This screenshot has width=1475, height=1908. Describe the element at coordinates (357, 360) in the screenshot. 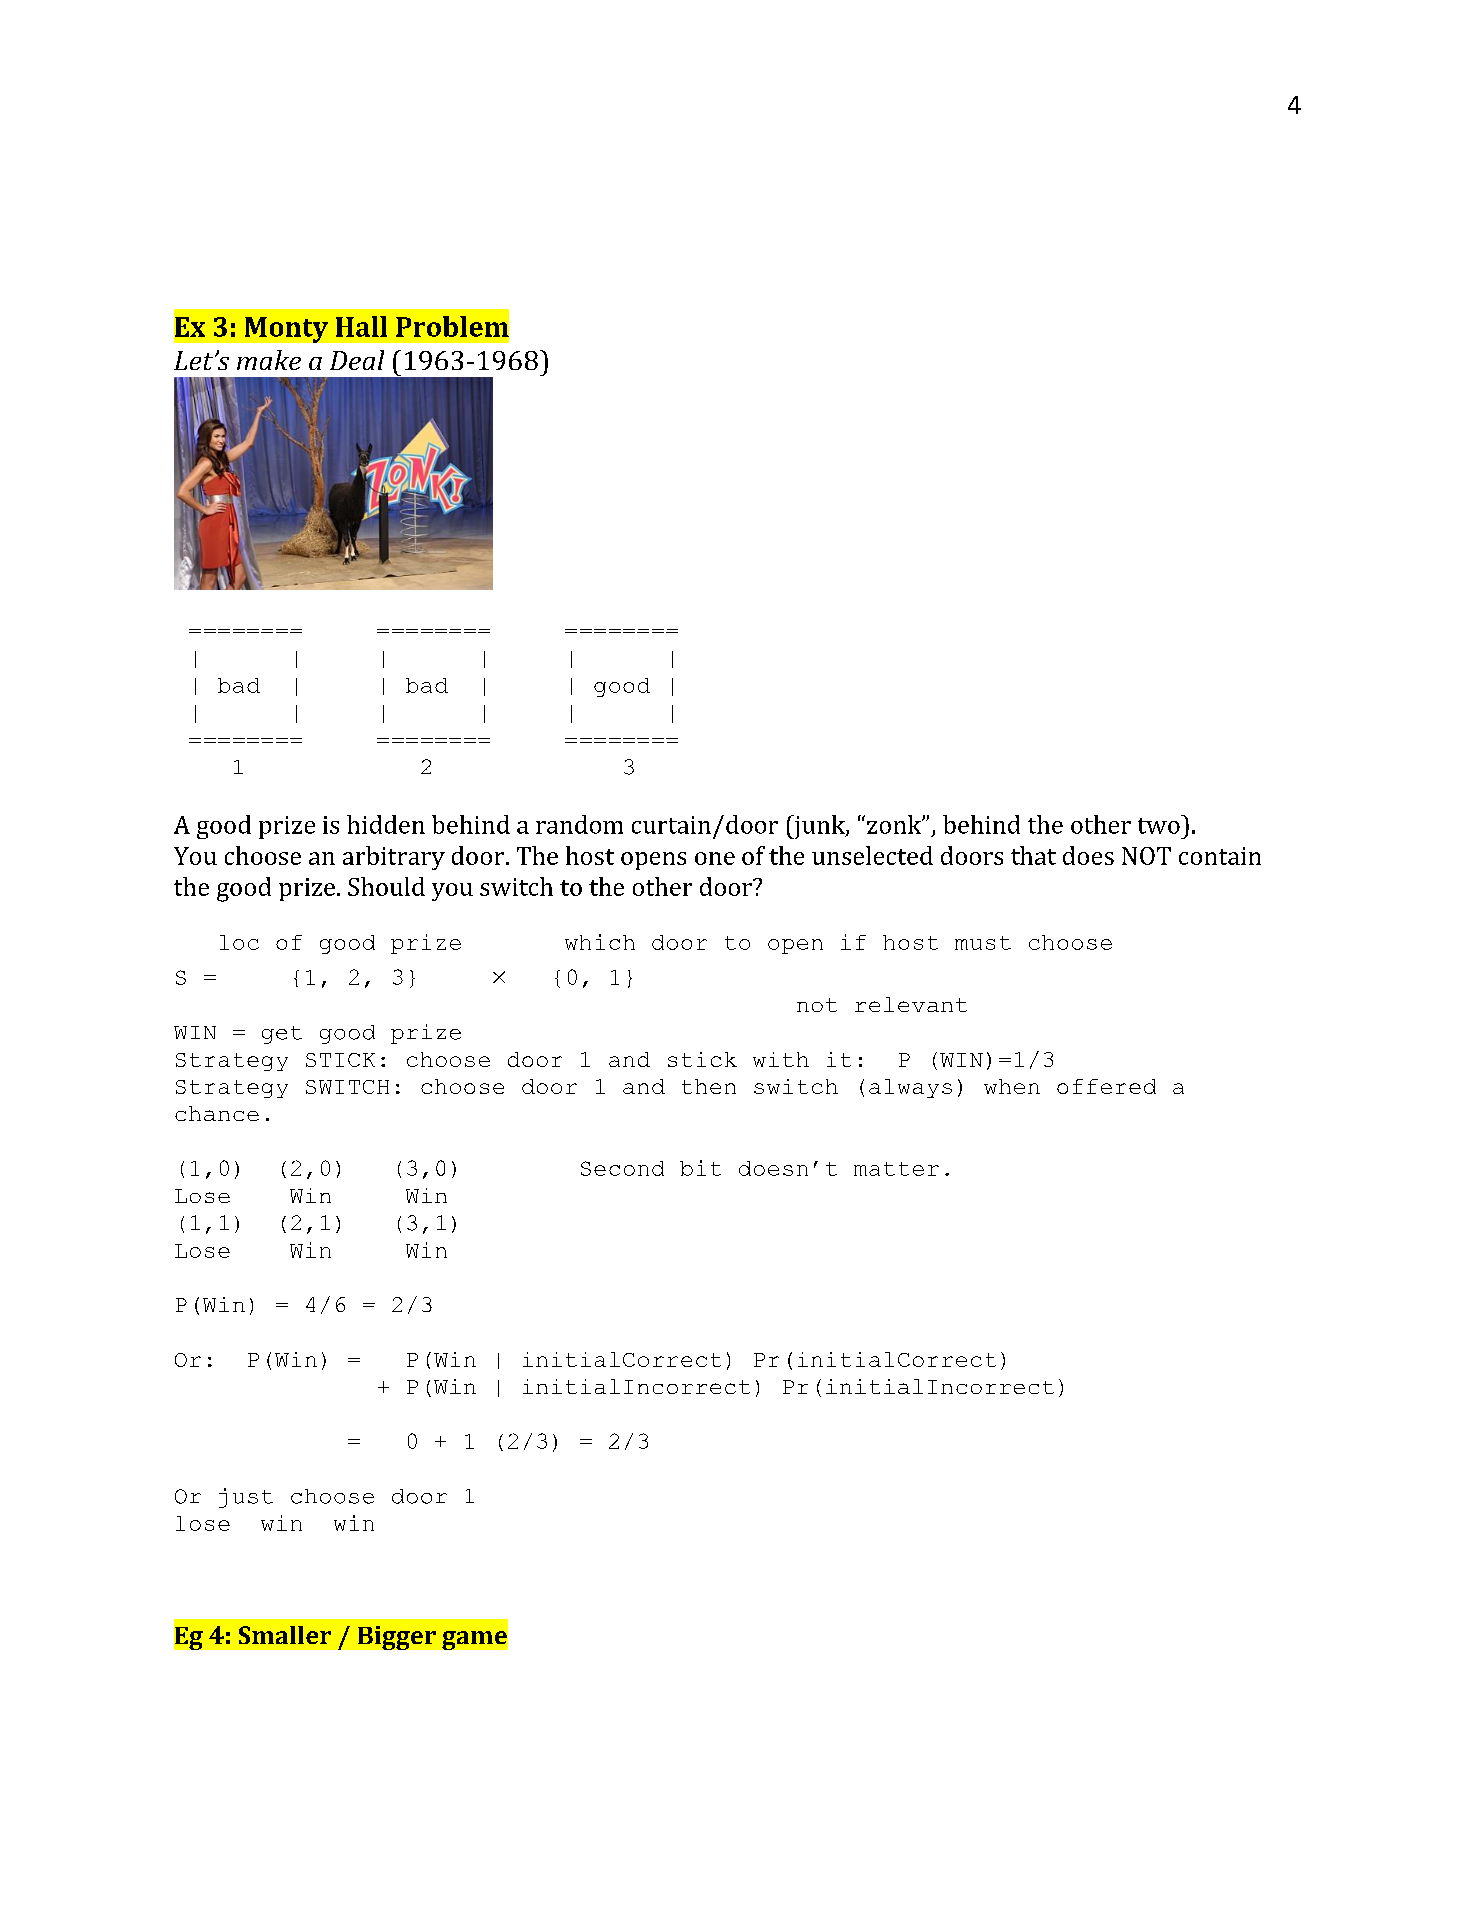

I see `Deal` at that location.
